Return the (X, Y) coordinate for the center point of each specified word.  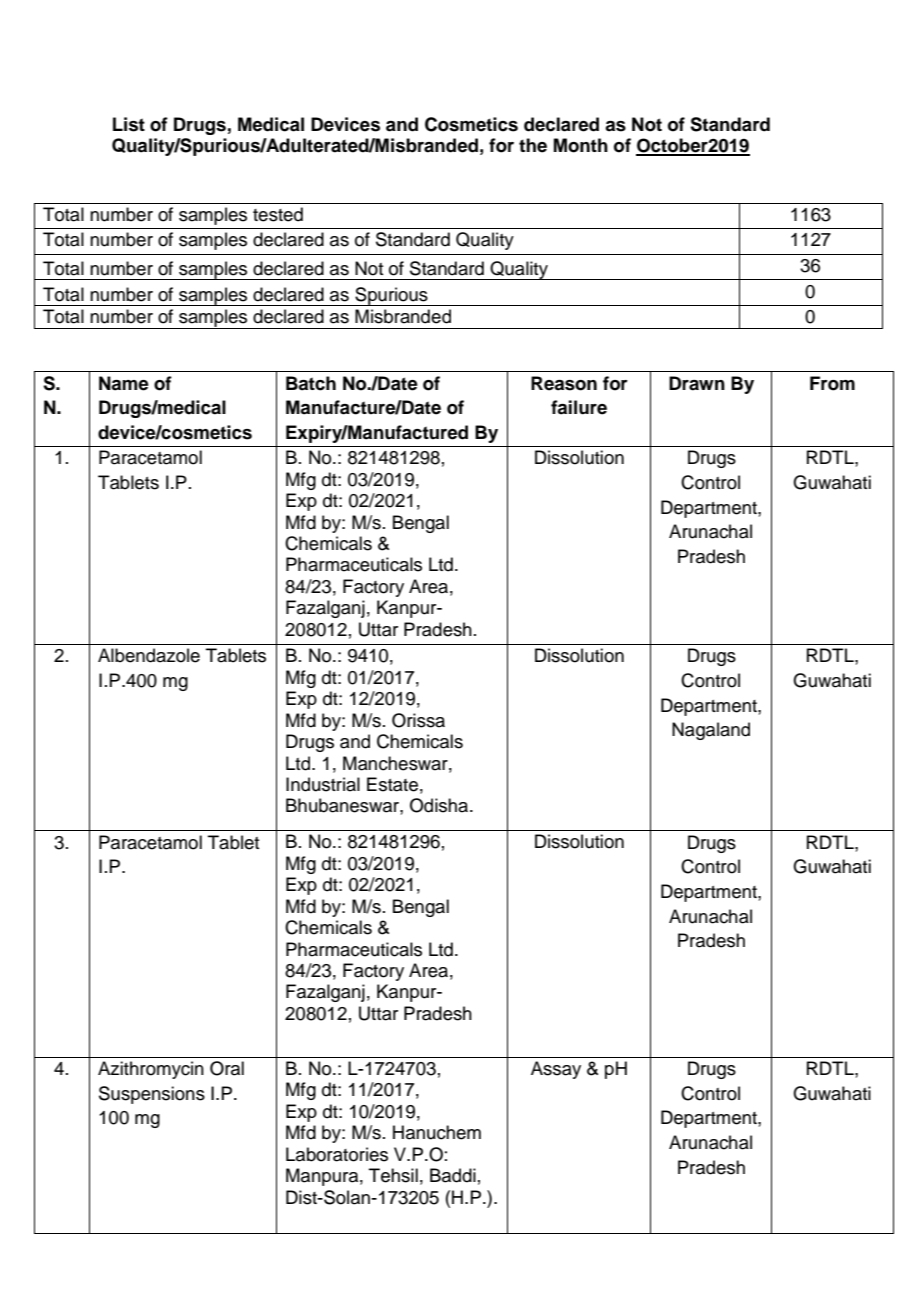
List (129, 124)
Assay (556, 1070)
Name (124, 383)
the (533, 145)
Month (581, 145)
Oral (227, 1068)
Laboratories (337, 1154)
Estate (392, 784)
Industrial (323, 784)
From (832, 383)
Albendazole (149, 655)
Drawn (697, 383)
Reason (564, 383)
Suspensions (152, 1095)
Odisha (439, 805)
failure (579, 407)
